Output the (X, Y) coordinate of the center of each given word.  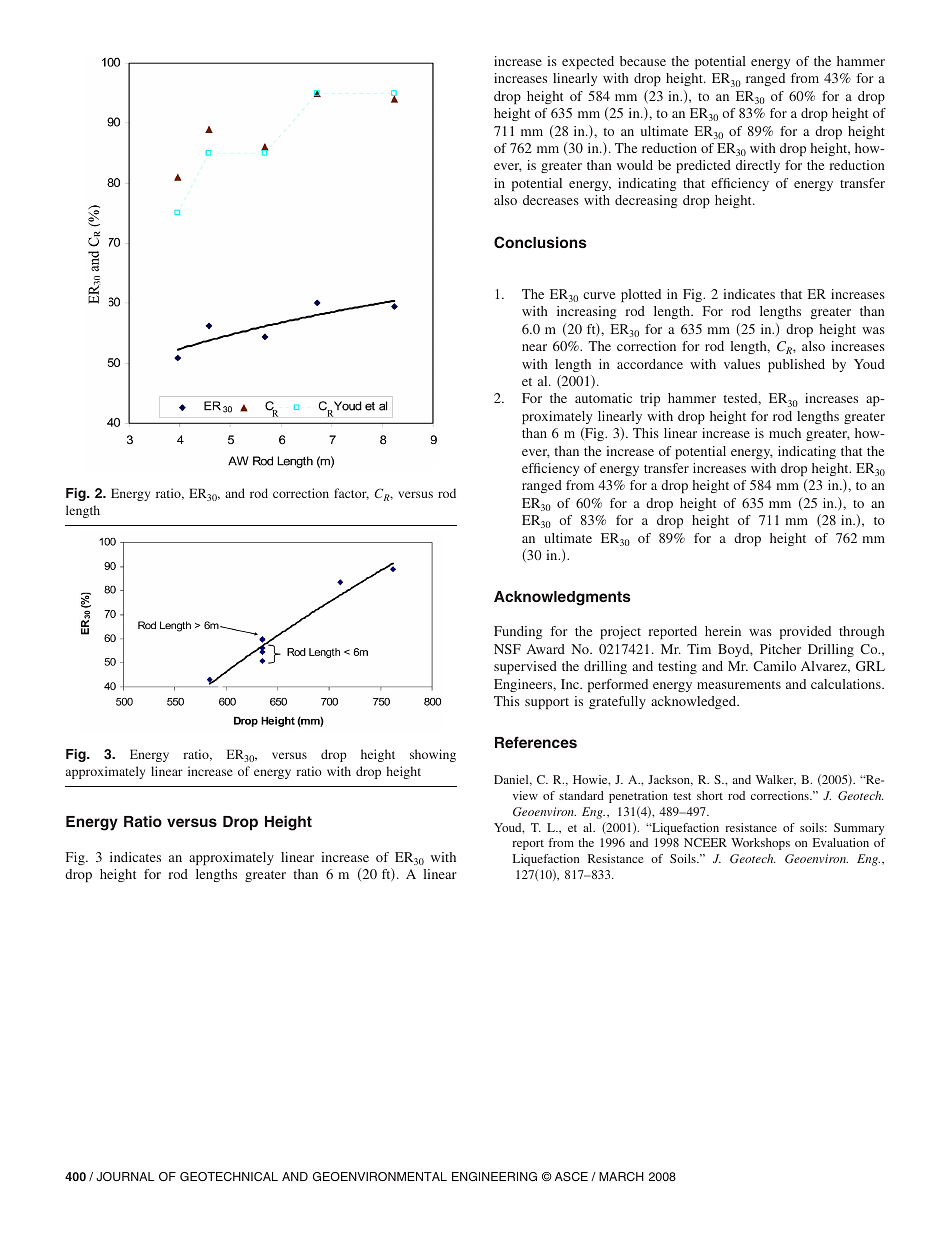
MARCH (621, 1176)
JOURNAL (125, 1176)
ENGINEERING (494, 1176)
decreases (551, 200)
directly (758, 166)
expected (588, 62)
